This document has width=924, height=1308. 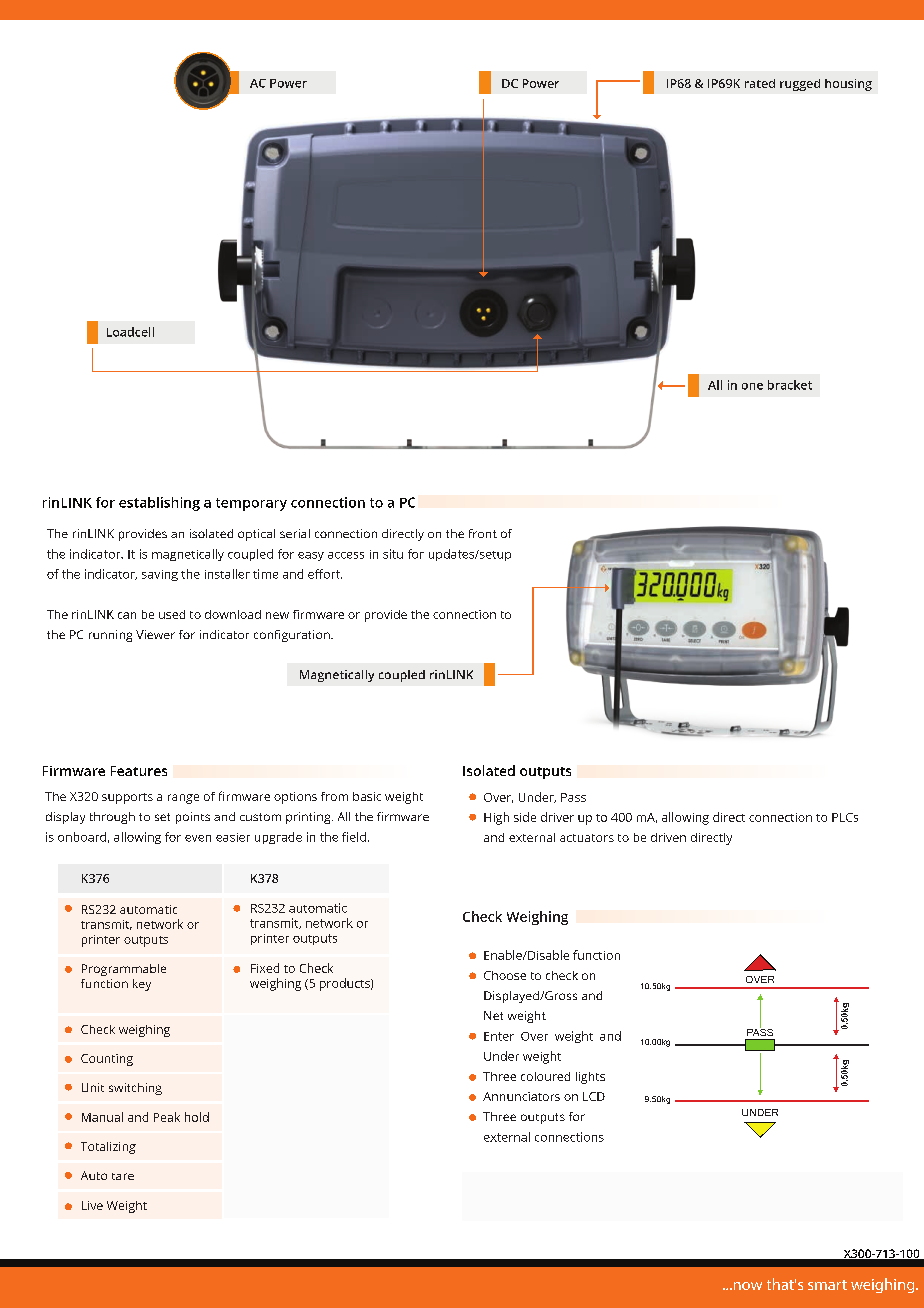 I want to click on front, so click(x=483, y=533).
